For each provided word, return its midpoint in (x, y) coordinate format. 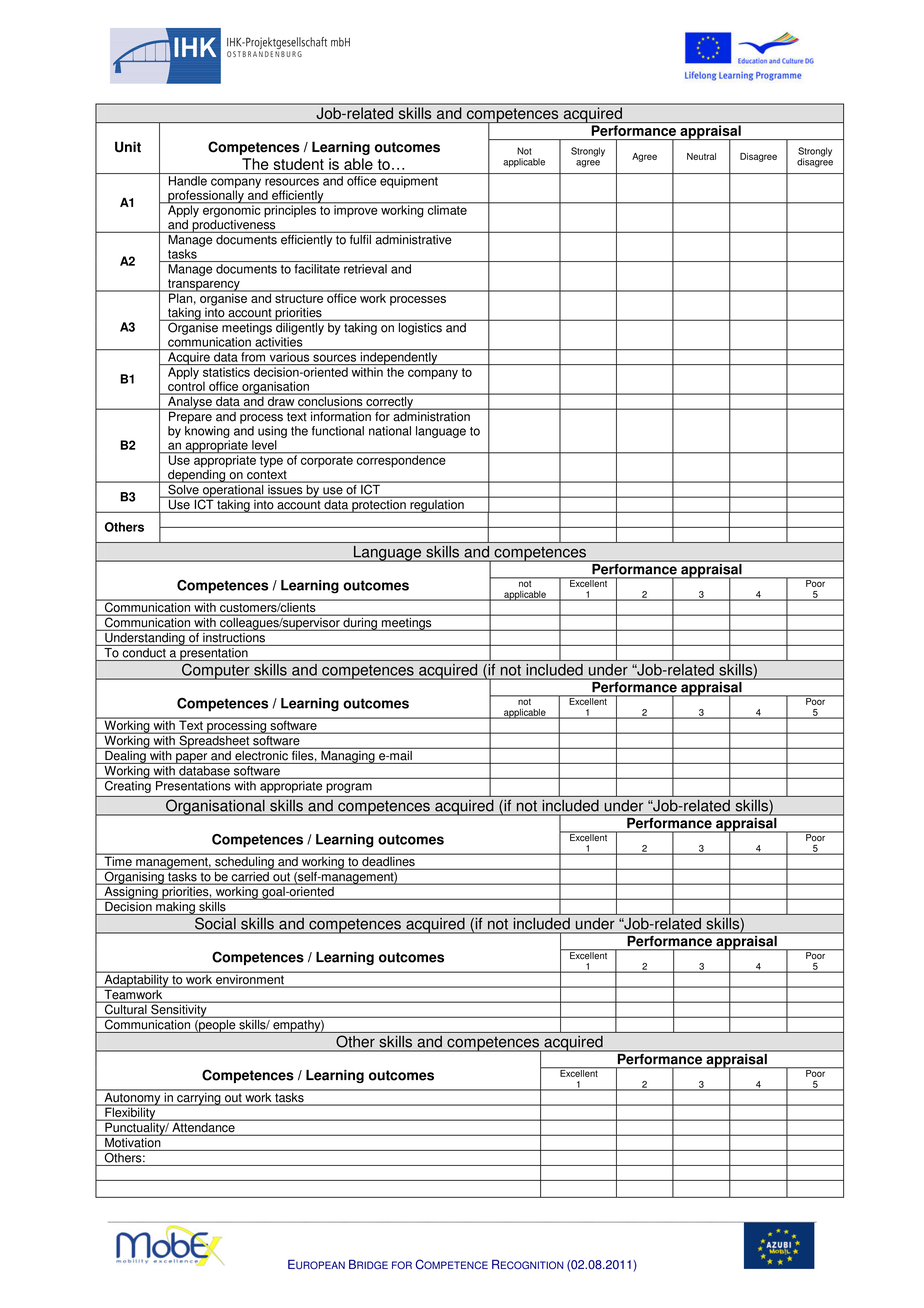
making (175, 907)
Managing (348, 756)
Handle (188, 181)
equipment (409, 182)
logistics (420, 327)
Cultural (125, 1008)
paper (192, 758)
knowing (207, 432)
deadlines (388, 860)
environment (250, 979)
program (349, 788)
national (390, 431)
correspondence (401, 460)
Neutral (701, 156)
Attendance (203, 1126)
